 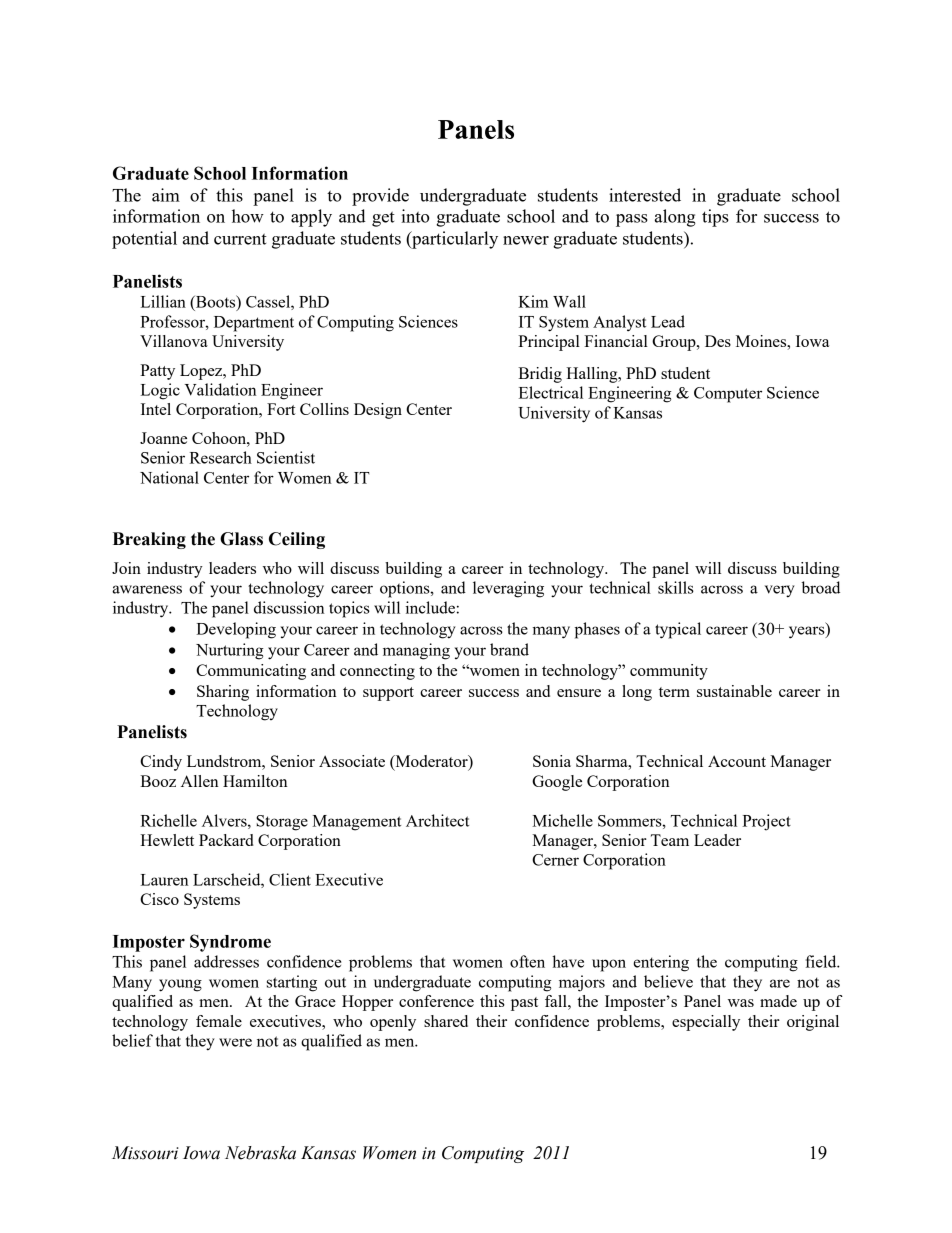 I want to click on current, so click(x=240, y=239).
